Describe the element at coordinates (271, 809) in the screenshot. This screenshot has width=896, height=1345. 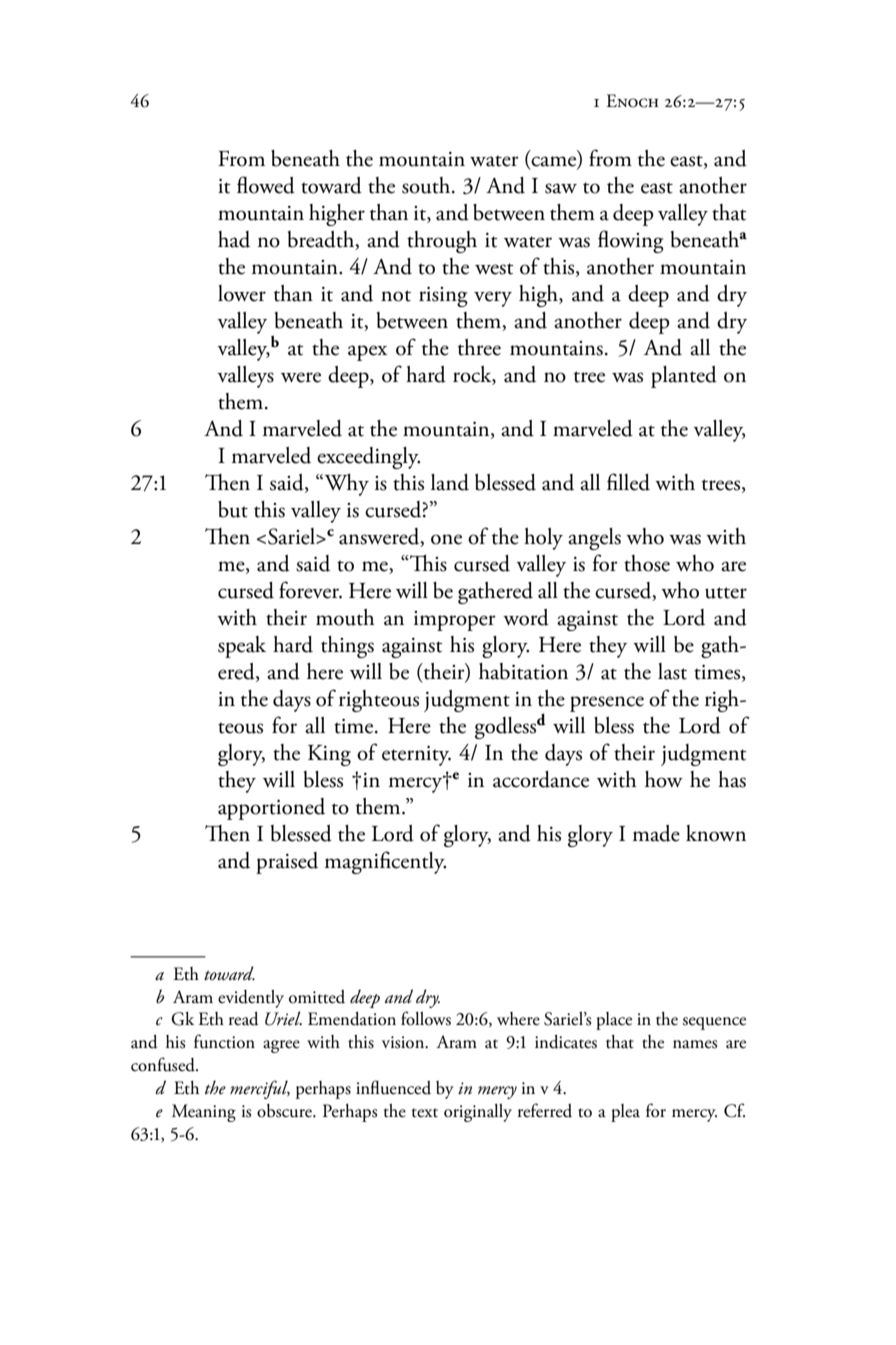
I see `apportioned` at that location.
